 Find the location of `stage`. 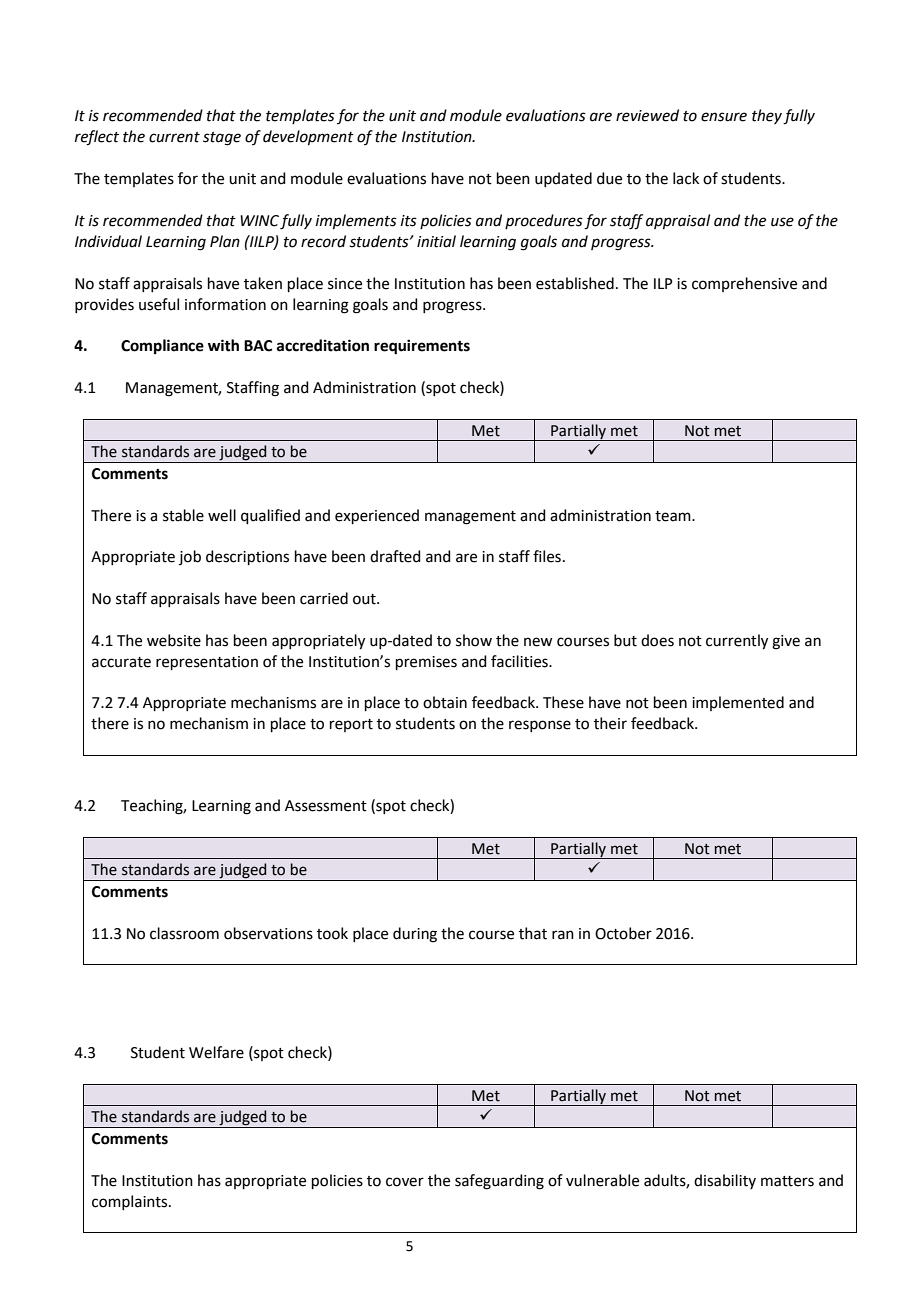

stage is located at coordinates (222, 139).
